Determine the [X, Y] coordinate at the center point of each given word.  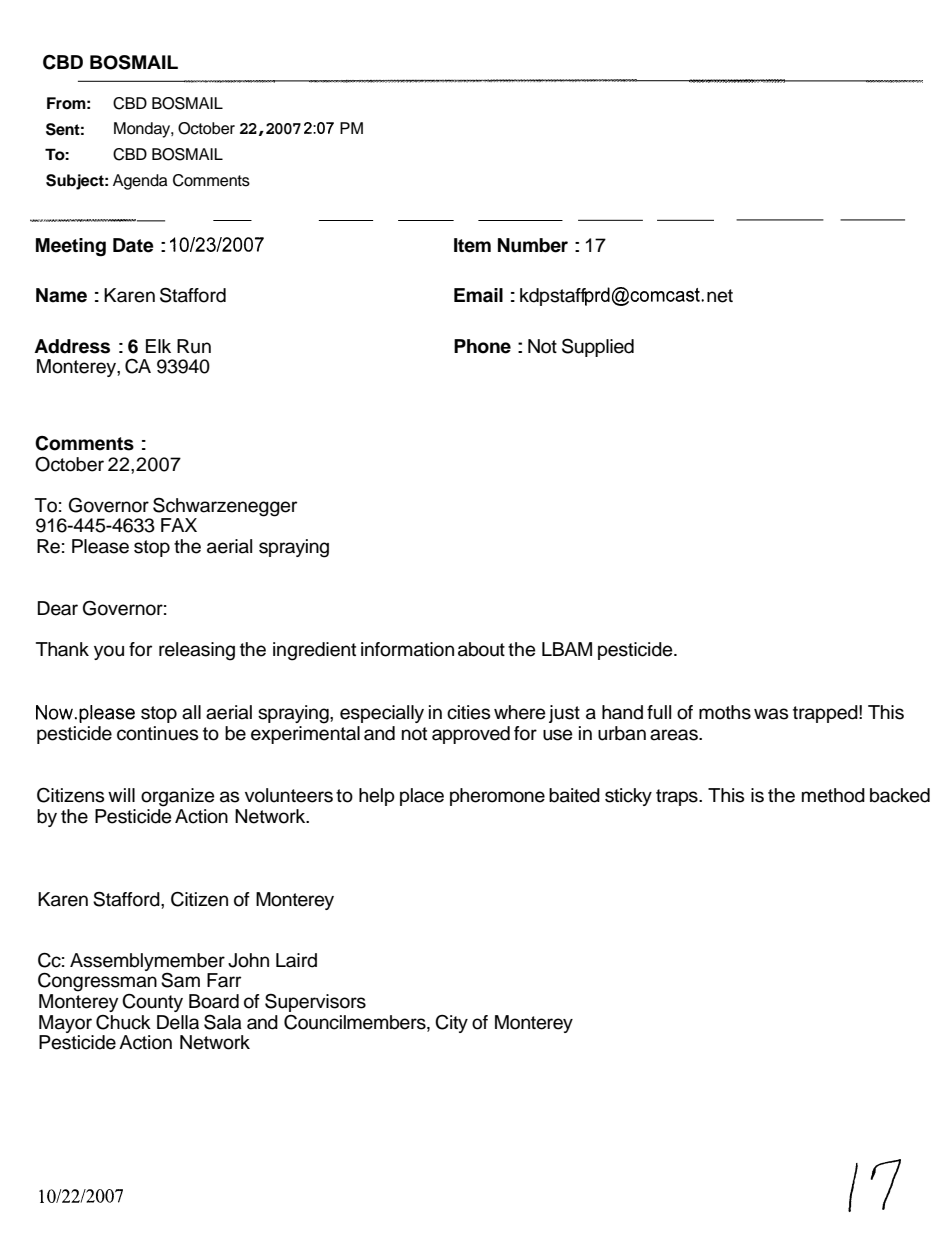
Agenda [140, 182]
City [451, 1024]
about [481, 649]
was [771, 714]
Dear [57, 608]
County [152, 1003]
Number [533, 245]
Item [472, 245]
